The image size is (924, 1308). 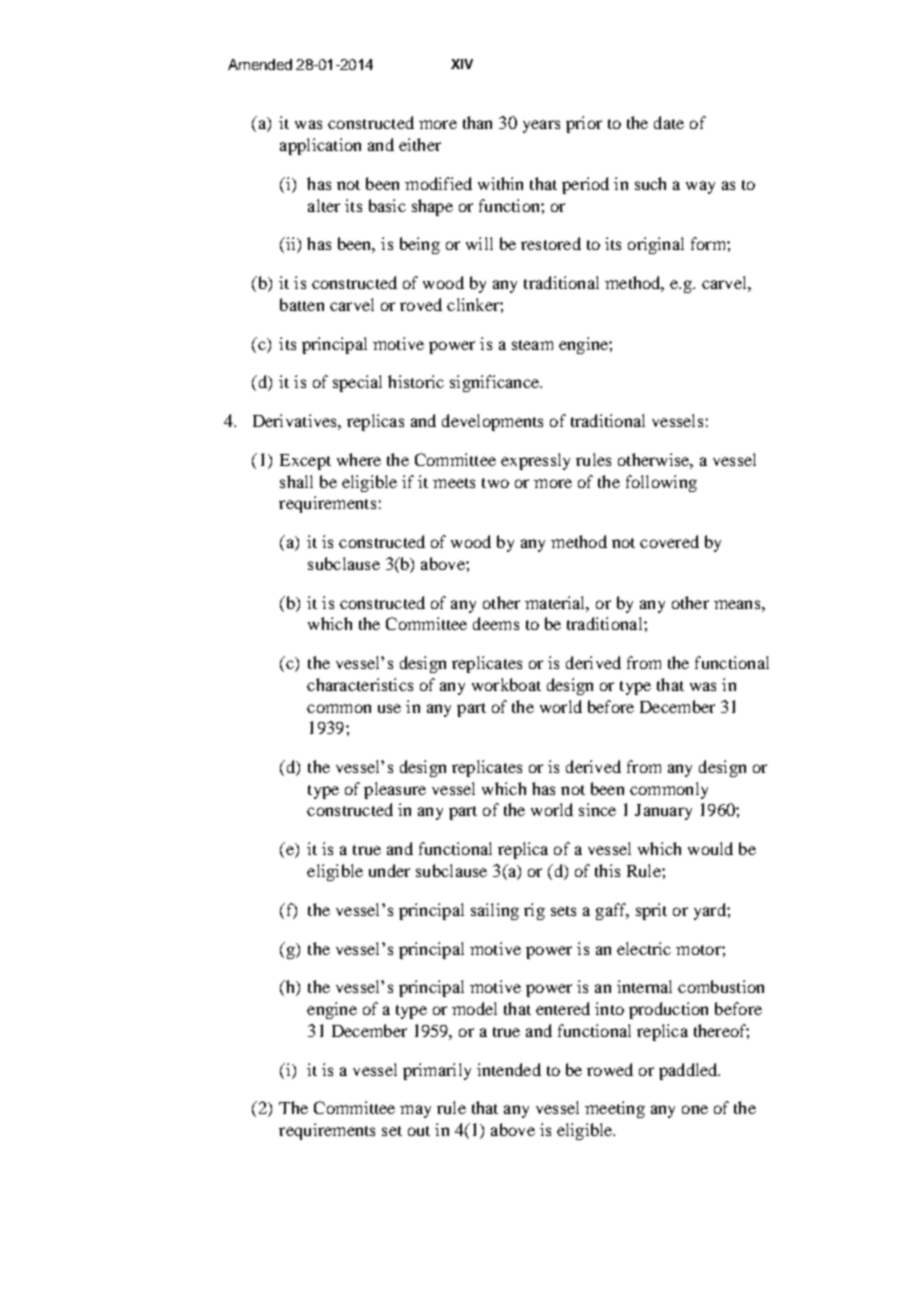 I want to click on characteristics, so click(x=360, y=684).
